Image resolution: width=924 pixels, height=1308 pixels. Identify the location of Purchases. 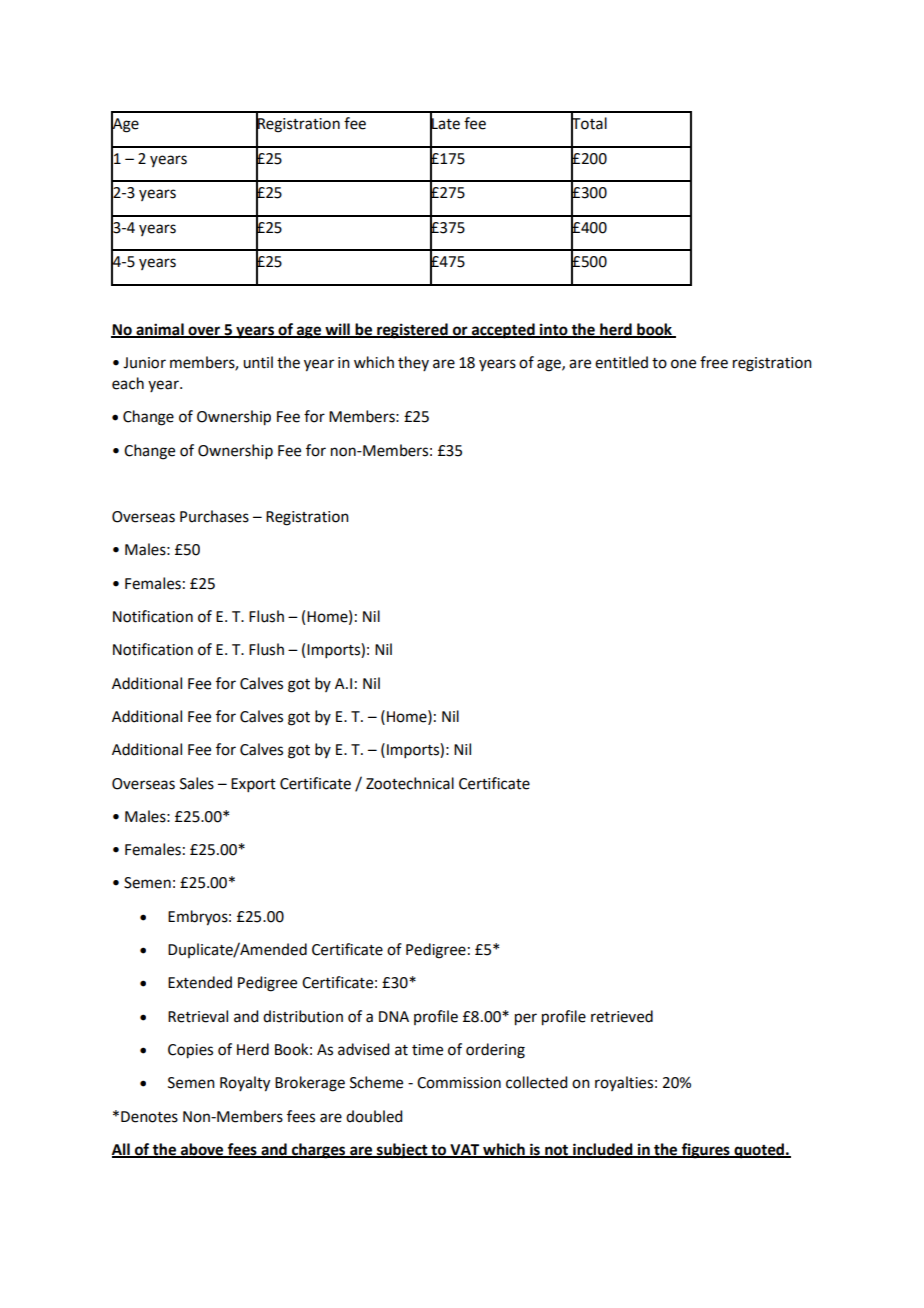
(214, 516).
